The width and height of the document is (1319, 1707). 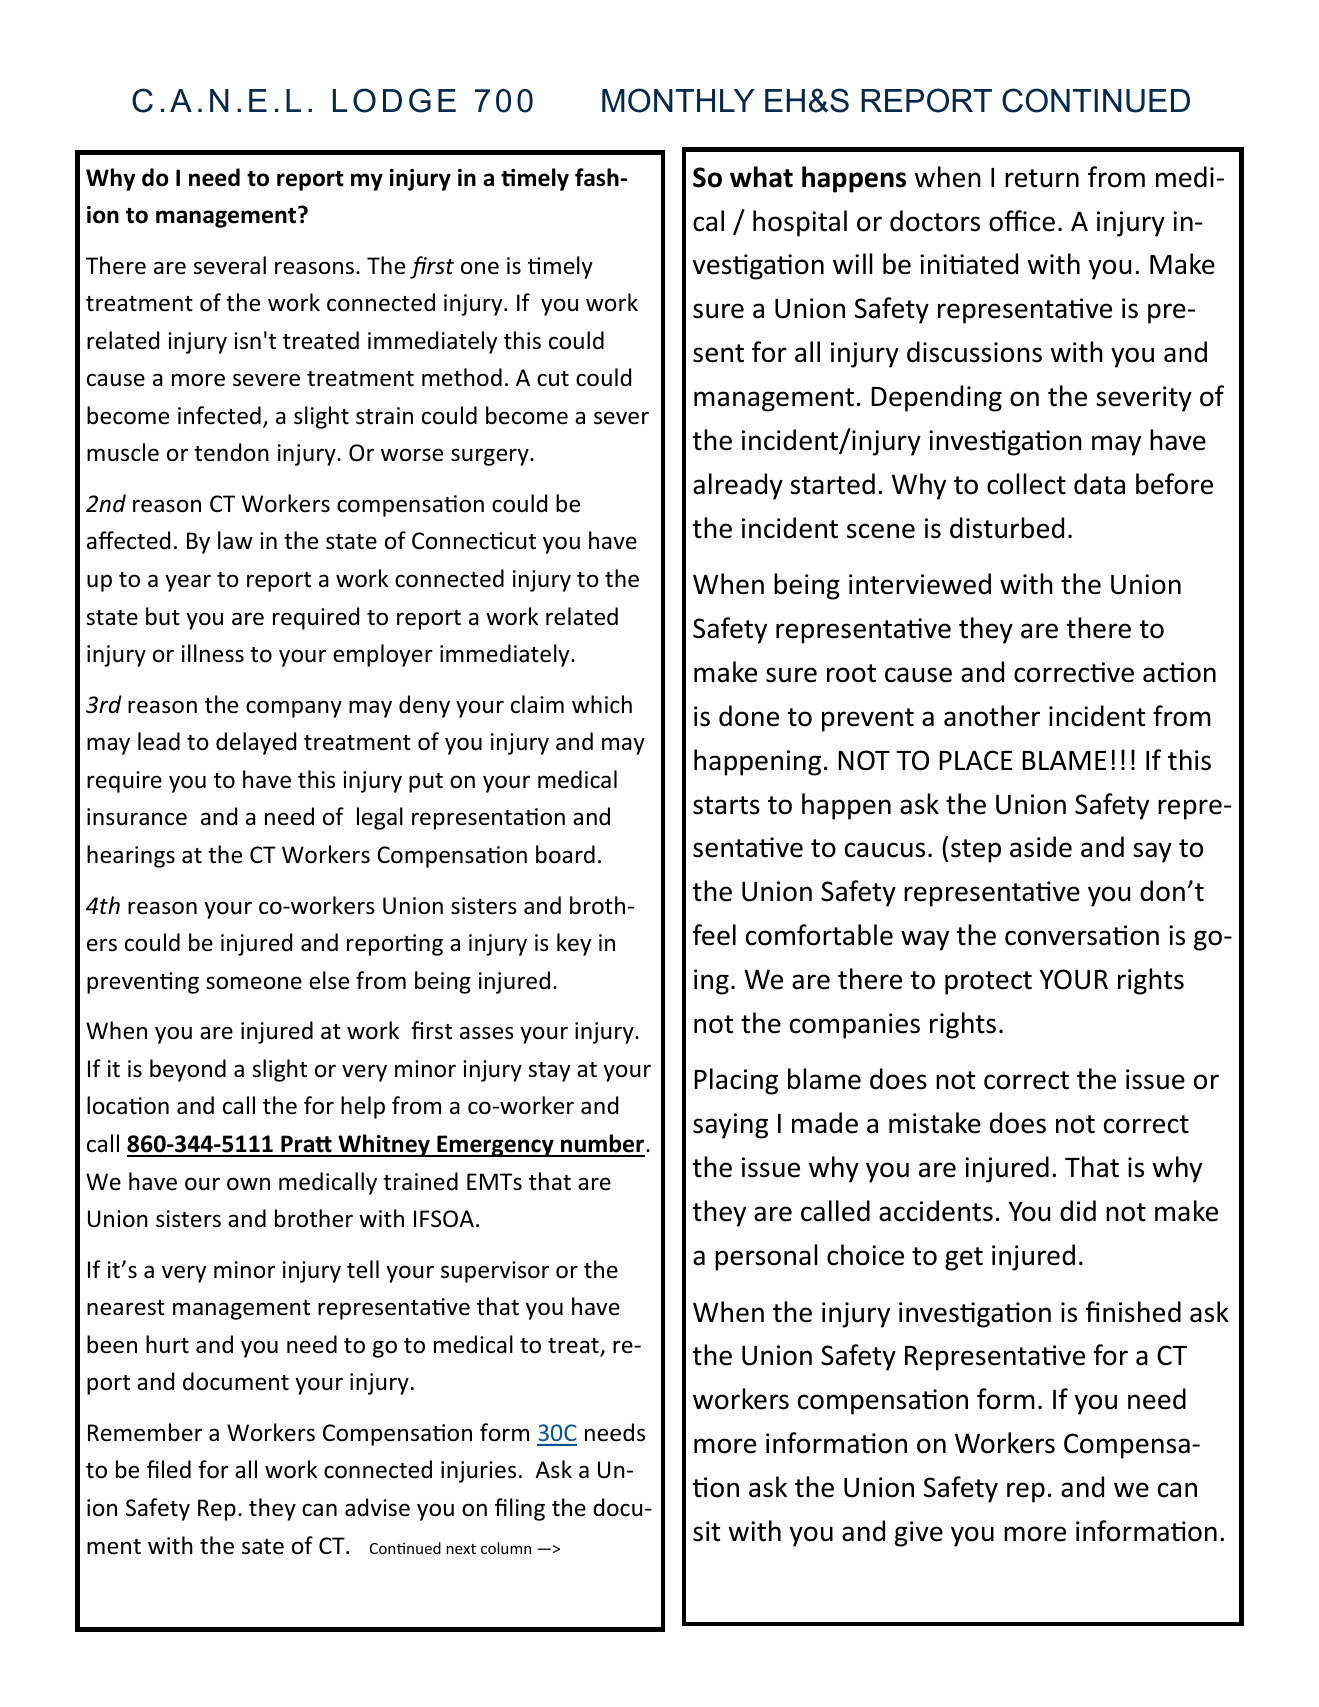 I want to click on aside, so click(x=1041, y=847).
